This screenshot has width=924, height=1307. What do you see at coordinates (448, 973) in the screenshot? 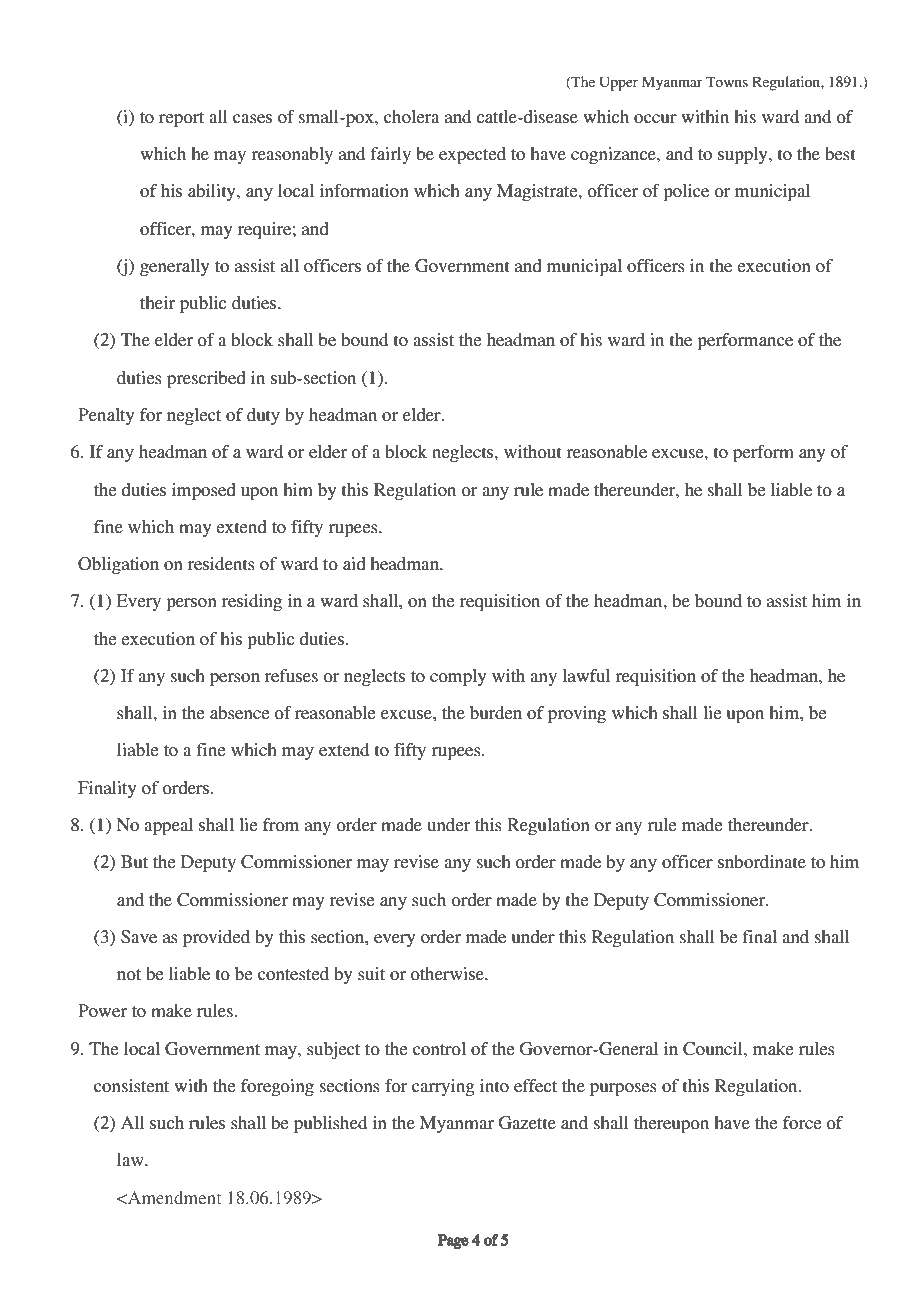
I see `otherwise` at bounding box center [448, 973].
